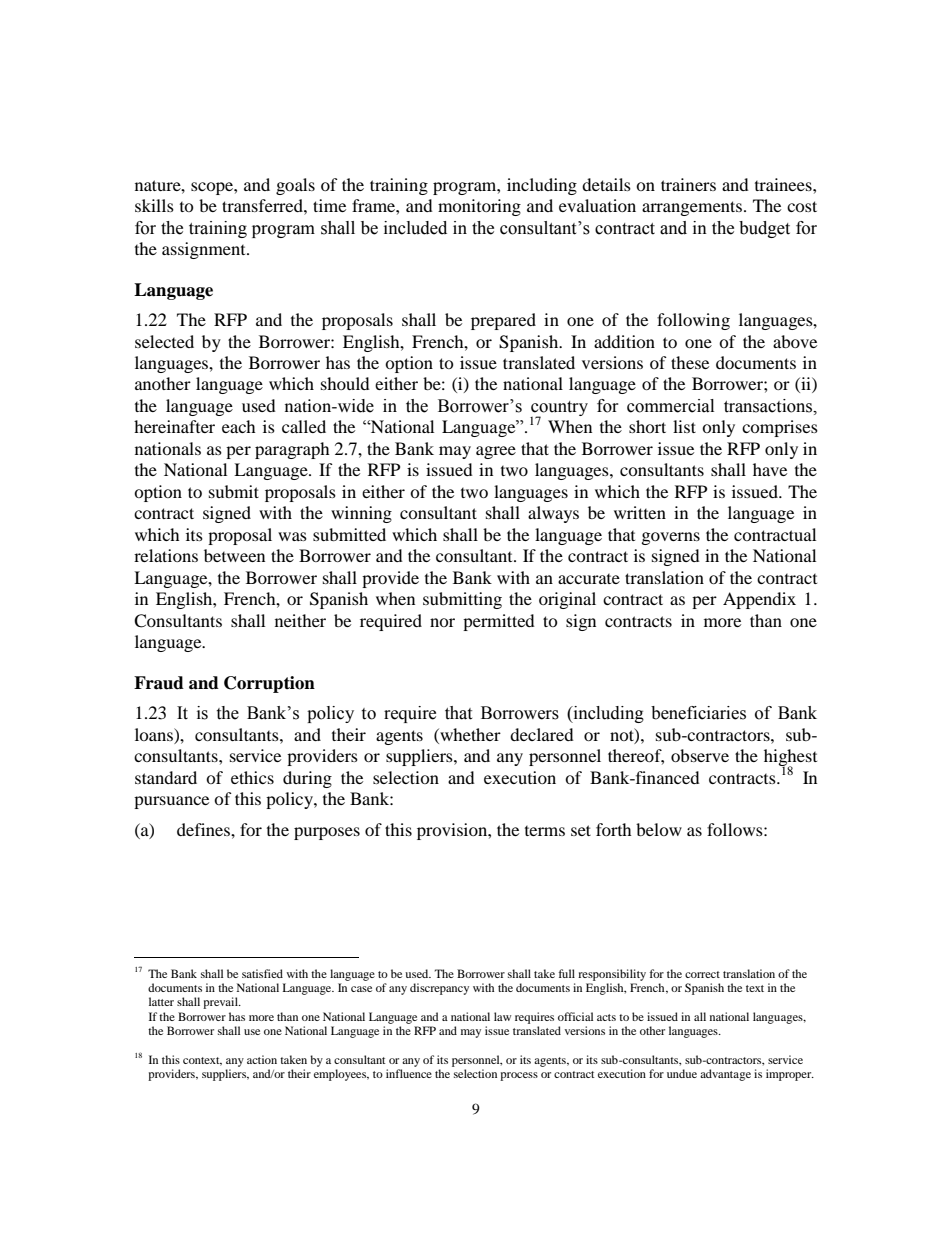 The width and height of the screenshot is (952, 1233). I want to click on Corruption, so click(269, 684).
